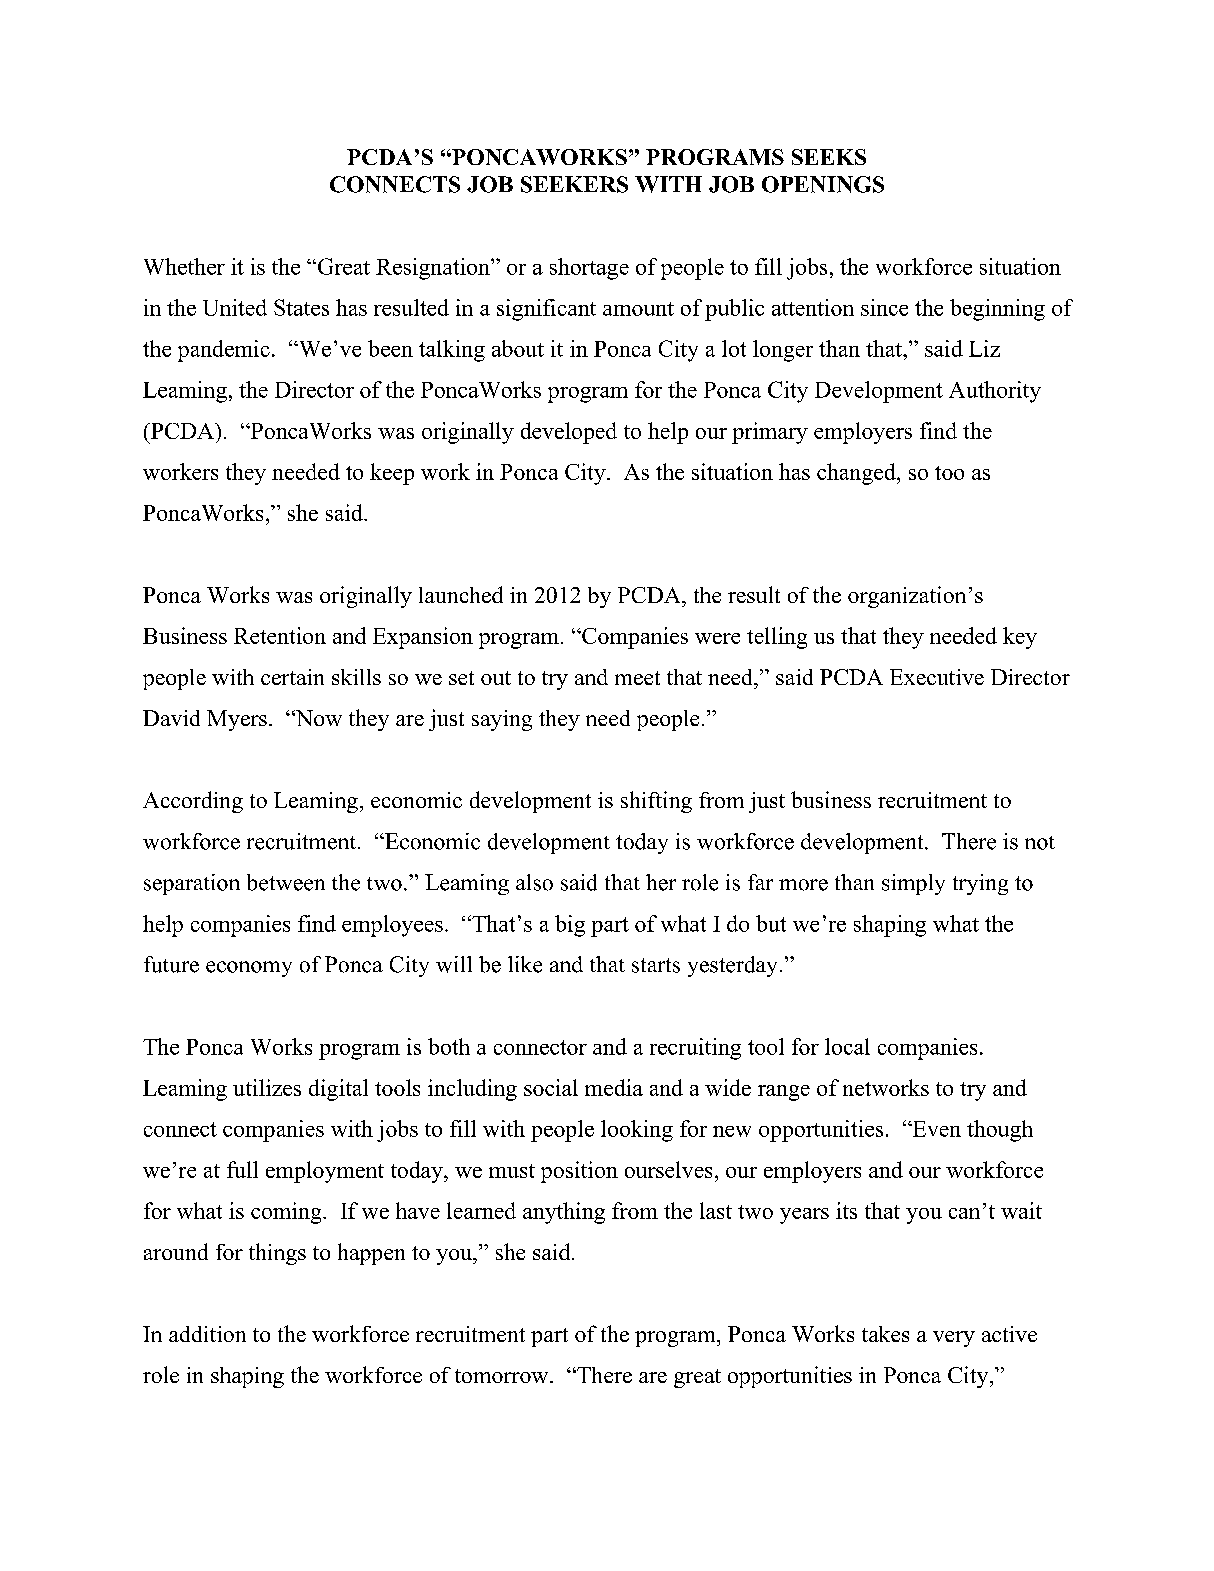  Describe the element at coordinates (249, 969) in the page. I see `economy` at that location.
